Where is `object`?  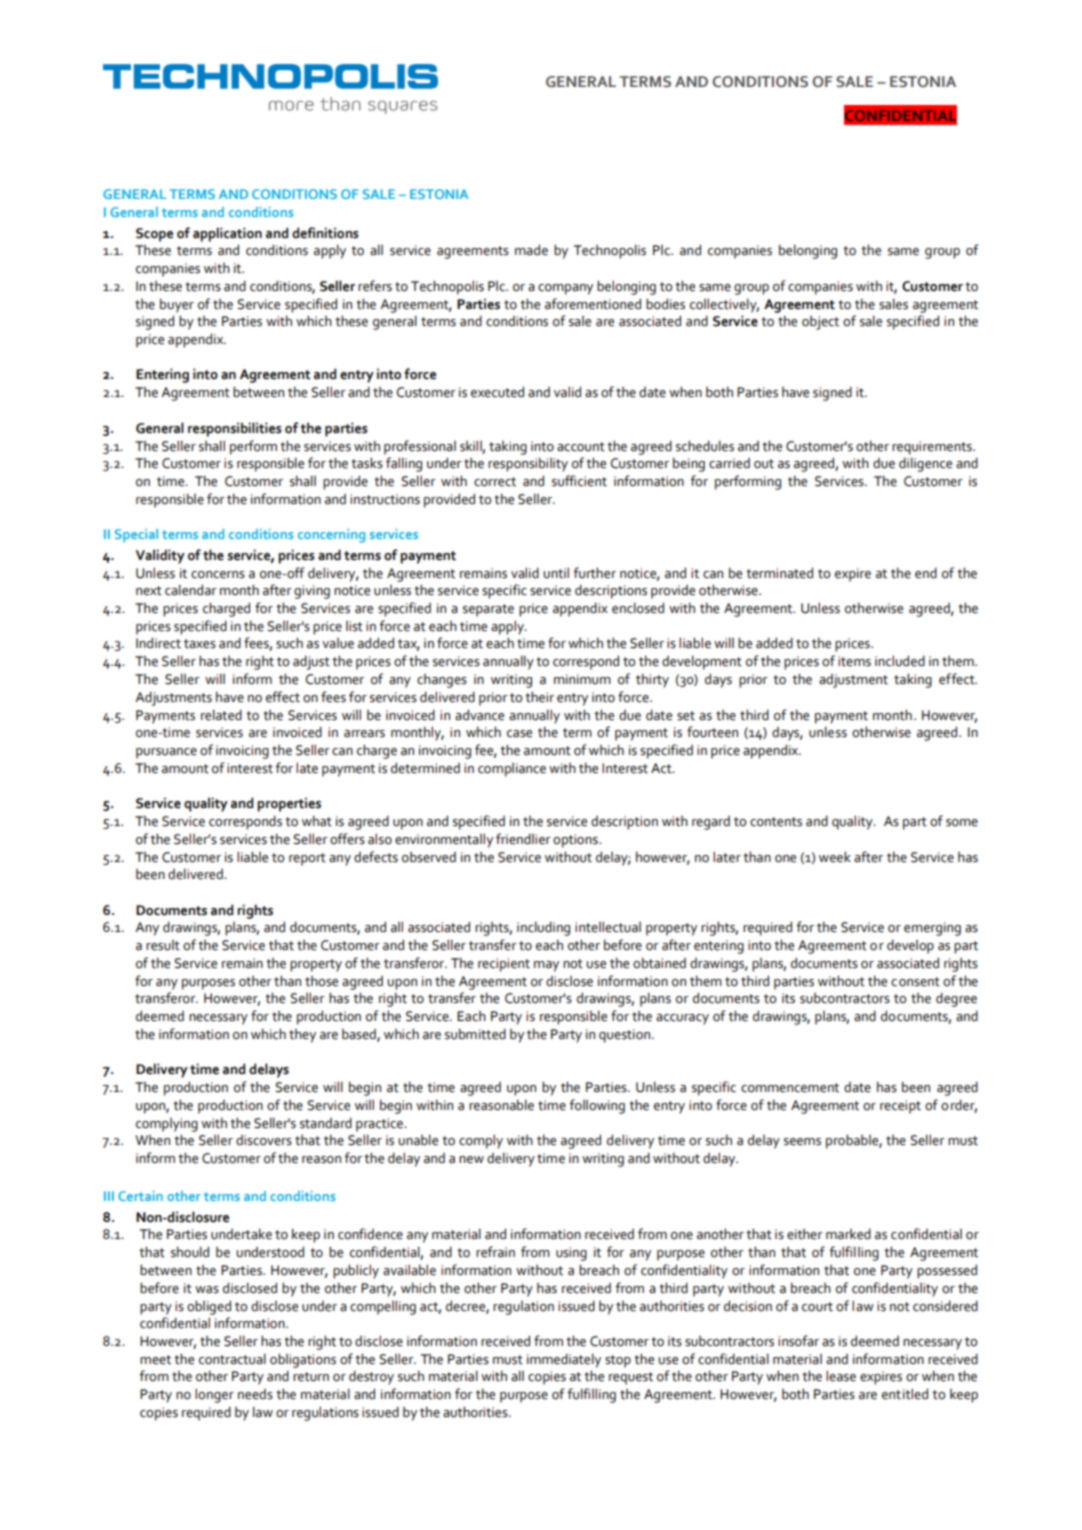 object is located at coordinates (820, 323).
